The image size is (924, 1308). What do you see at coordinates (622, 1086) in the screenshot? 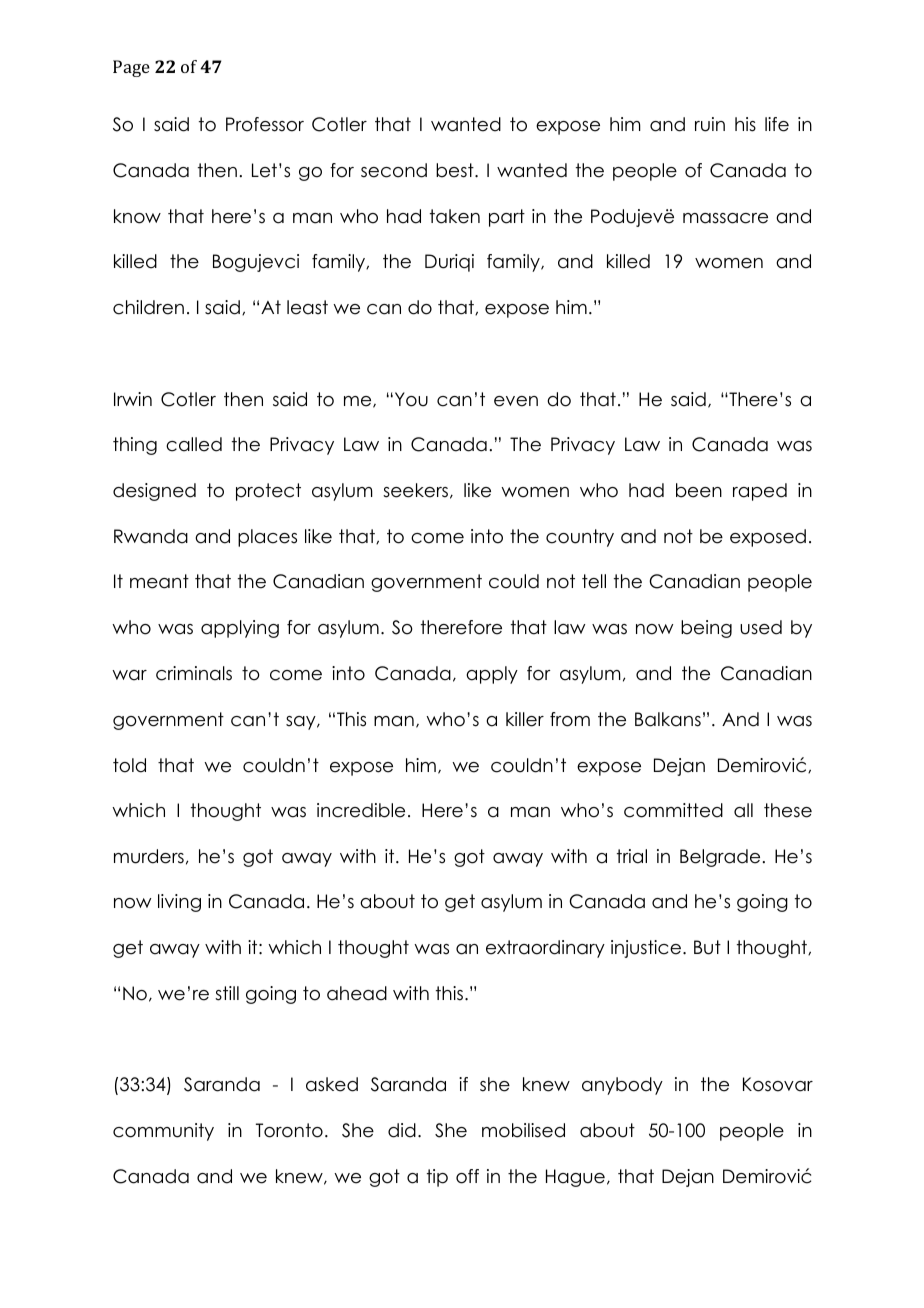
I see `anybody` at bounding box center [622, 1086].
